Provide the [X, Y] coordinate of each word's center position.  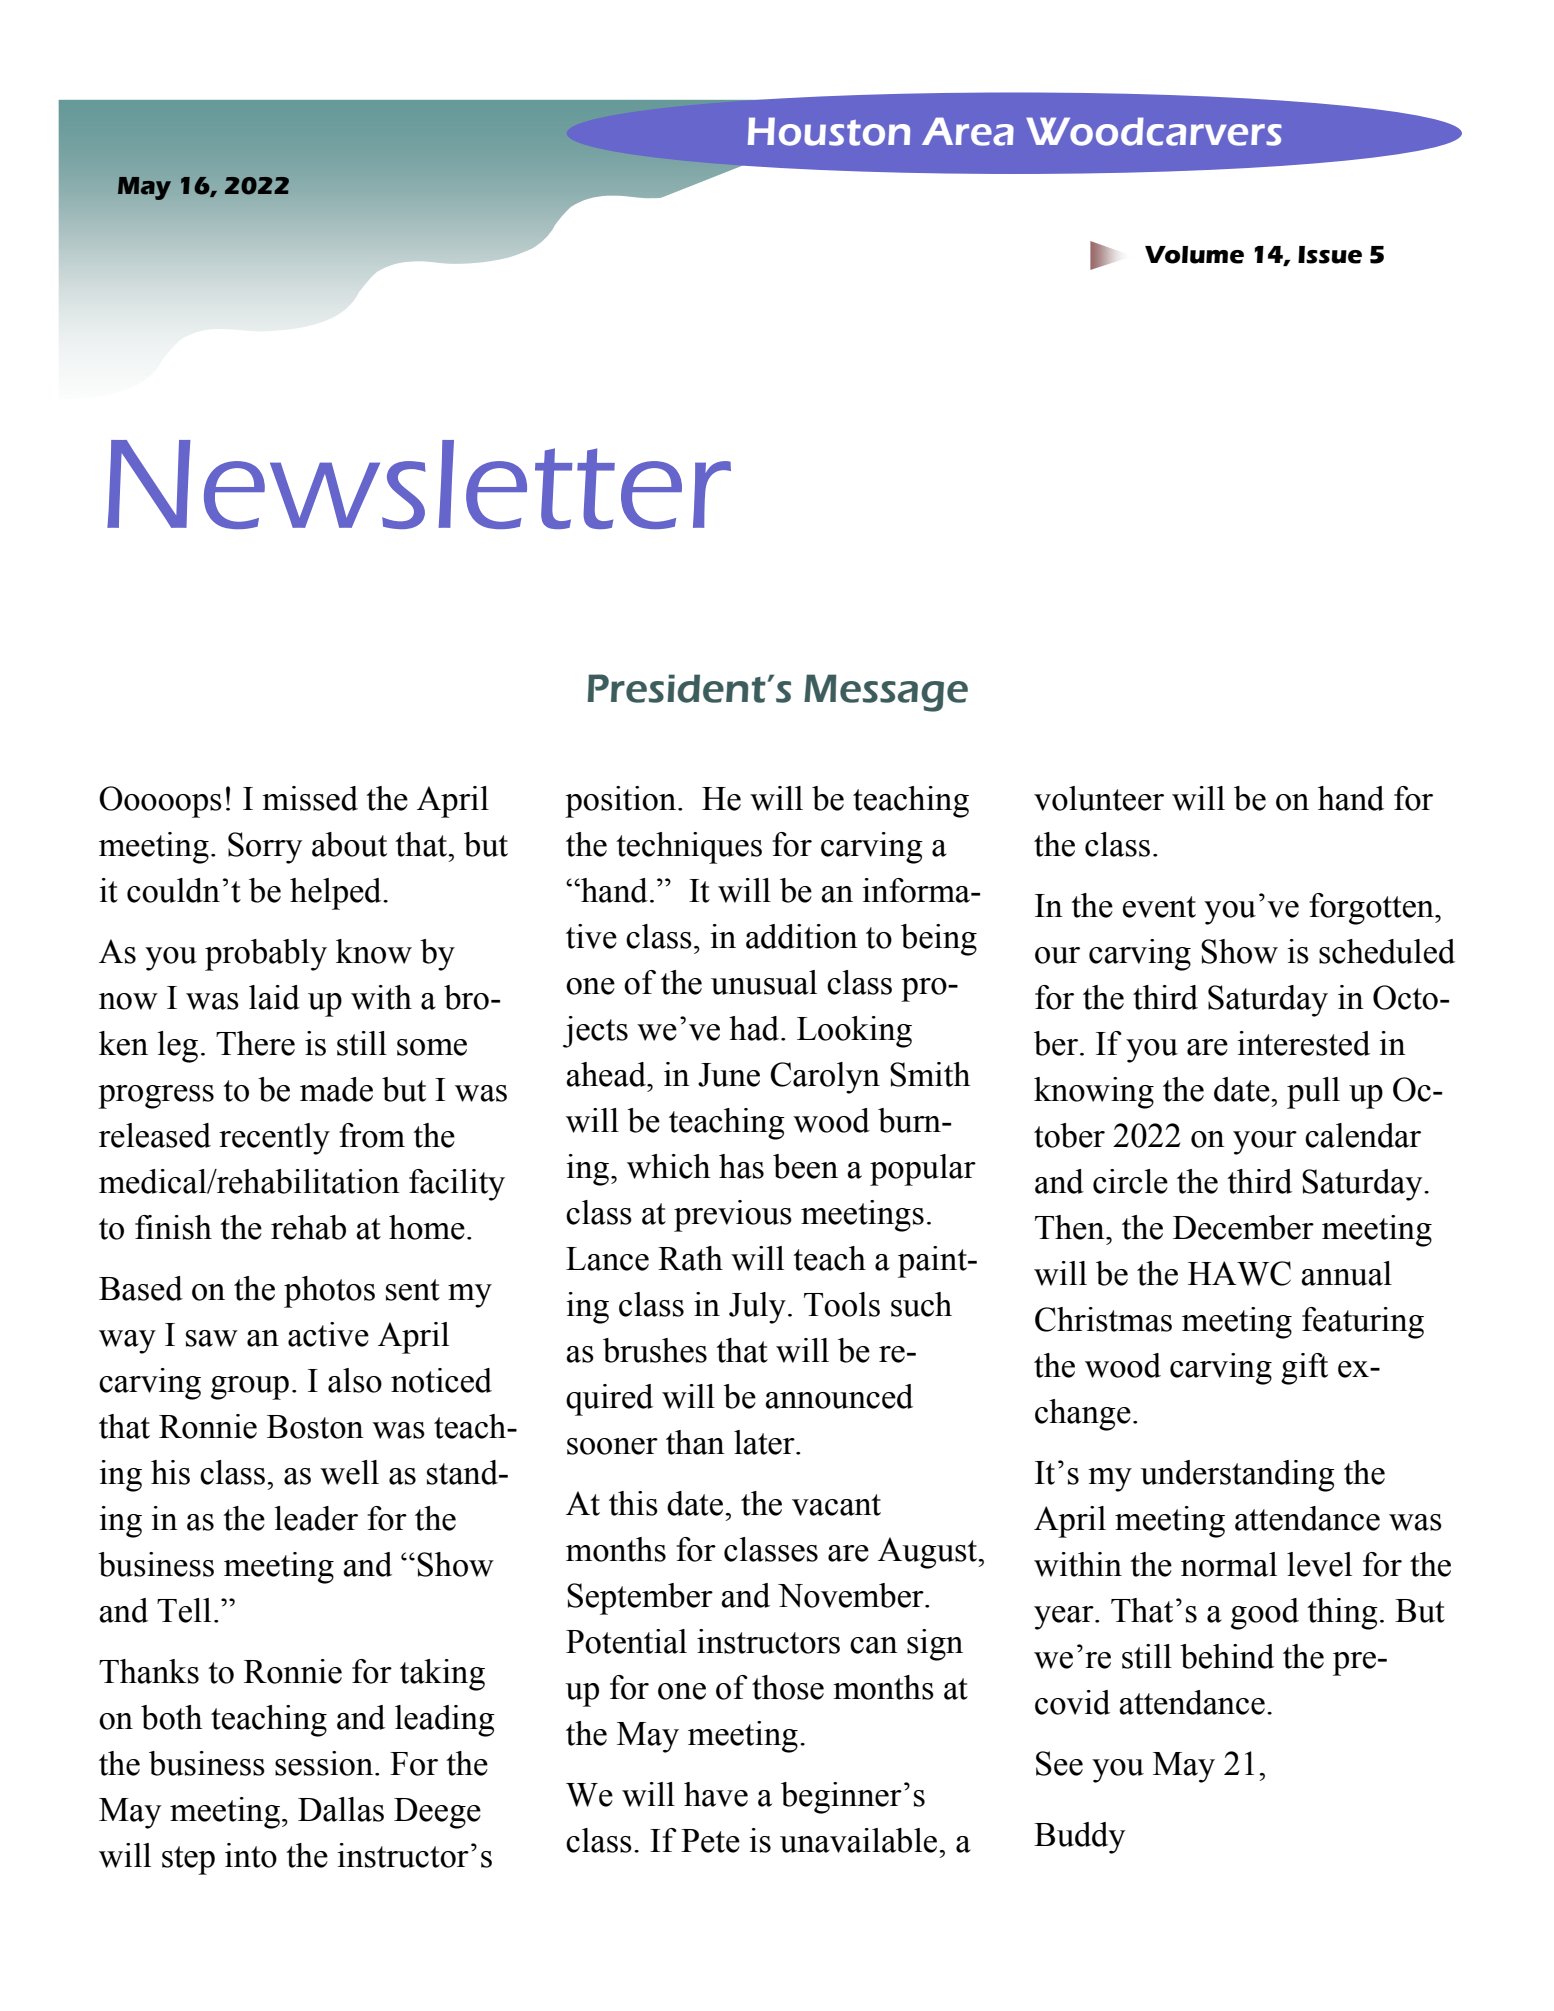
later [765, 1442]
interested [1304, 1043]
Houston [829, 131]
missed [310, 798]
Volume [1194, 255]
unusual [764, 982]
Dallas [341, 1809]
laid [274, 997]
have [716, 1794]
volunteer [1099, 798]
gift [1304, 1369]
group [250, 1388]
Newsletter [419, 484]
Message [886, 693]
